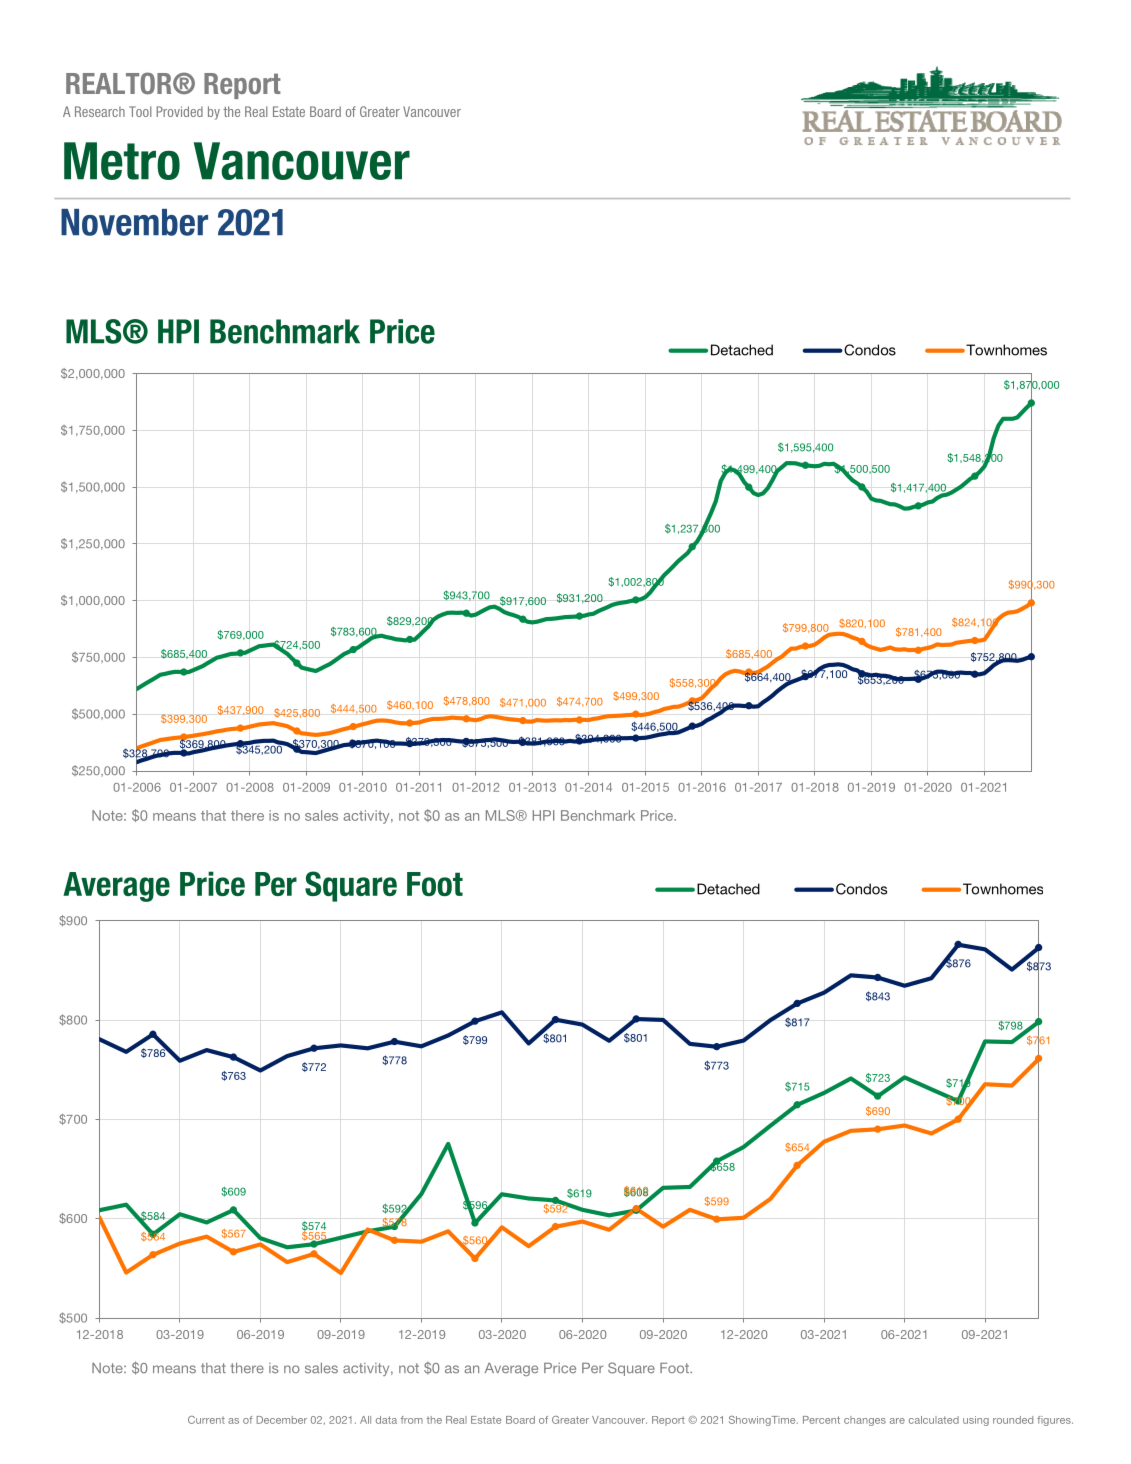 The height and width of the image is (1464, 1131). What do you see at coordinates (281, 1420) in the image?
I see `December` at bounding box center [281, 1420].
